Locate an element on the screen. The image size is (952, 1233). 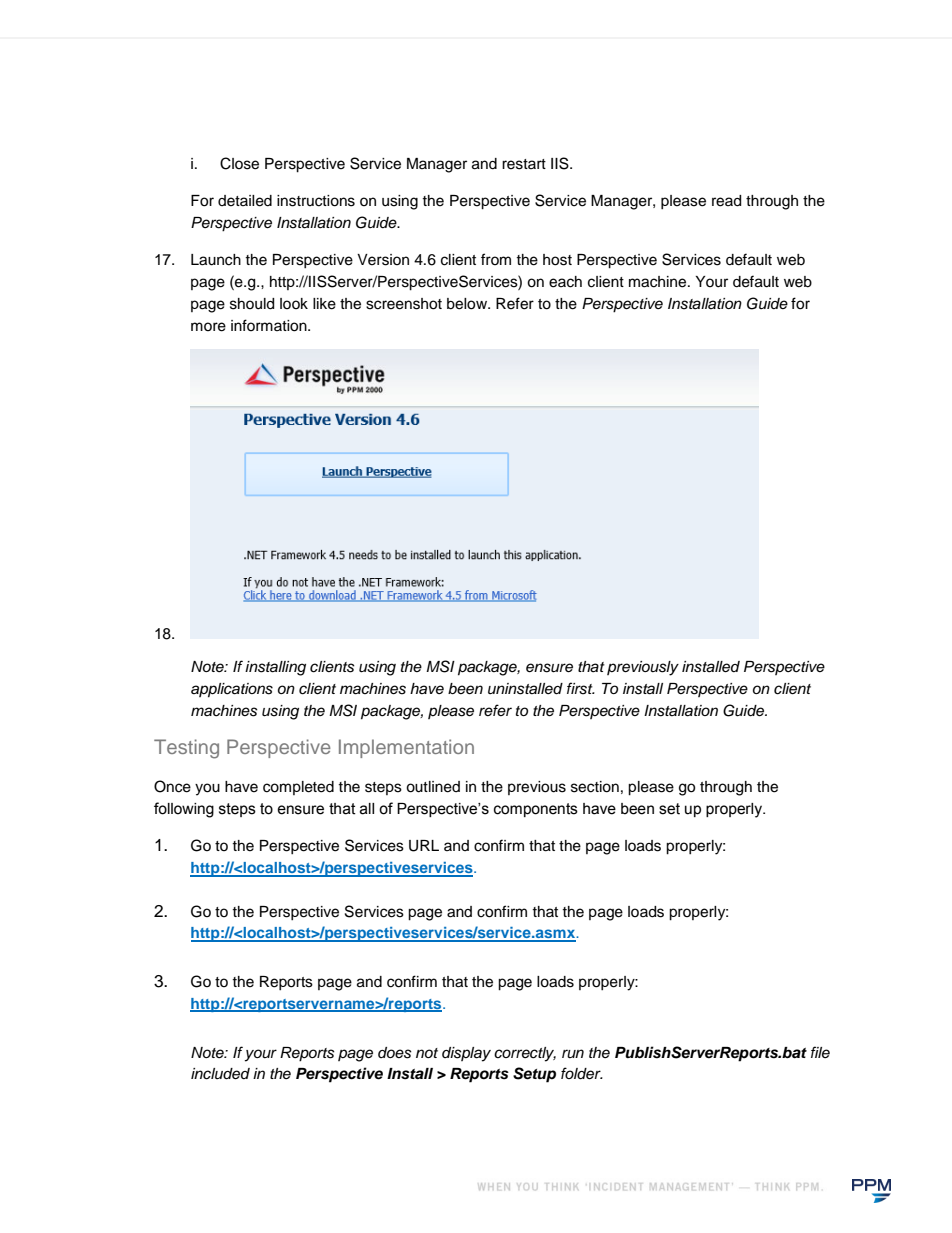
Implementation is located at coordinates (406, 748).
